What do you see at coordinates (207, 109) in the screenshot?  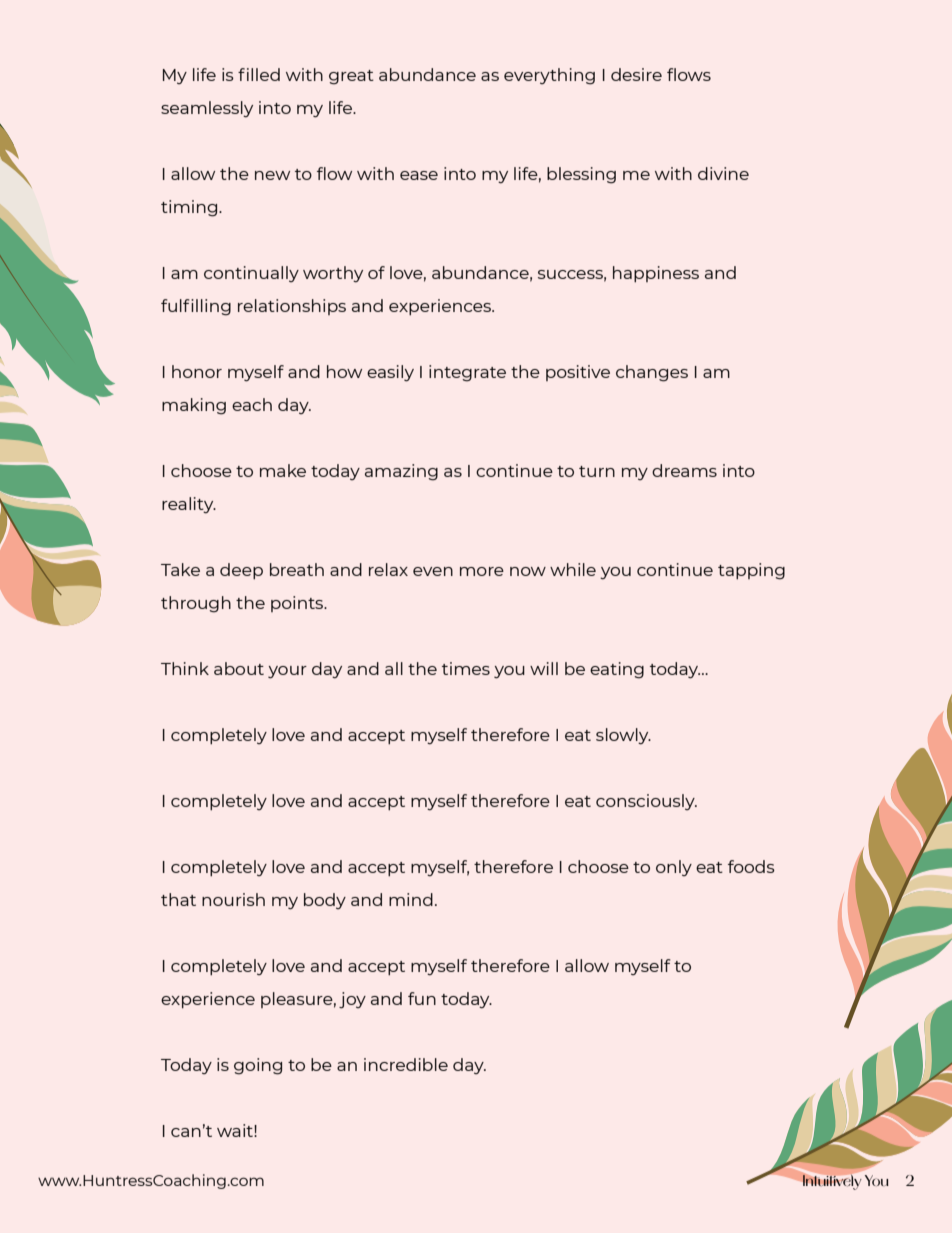 I see `seamlessly` at bounding box center [207, 109].
